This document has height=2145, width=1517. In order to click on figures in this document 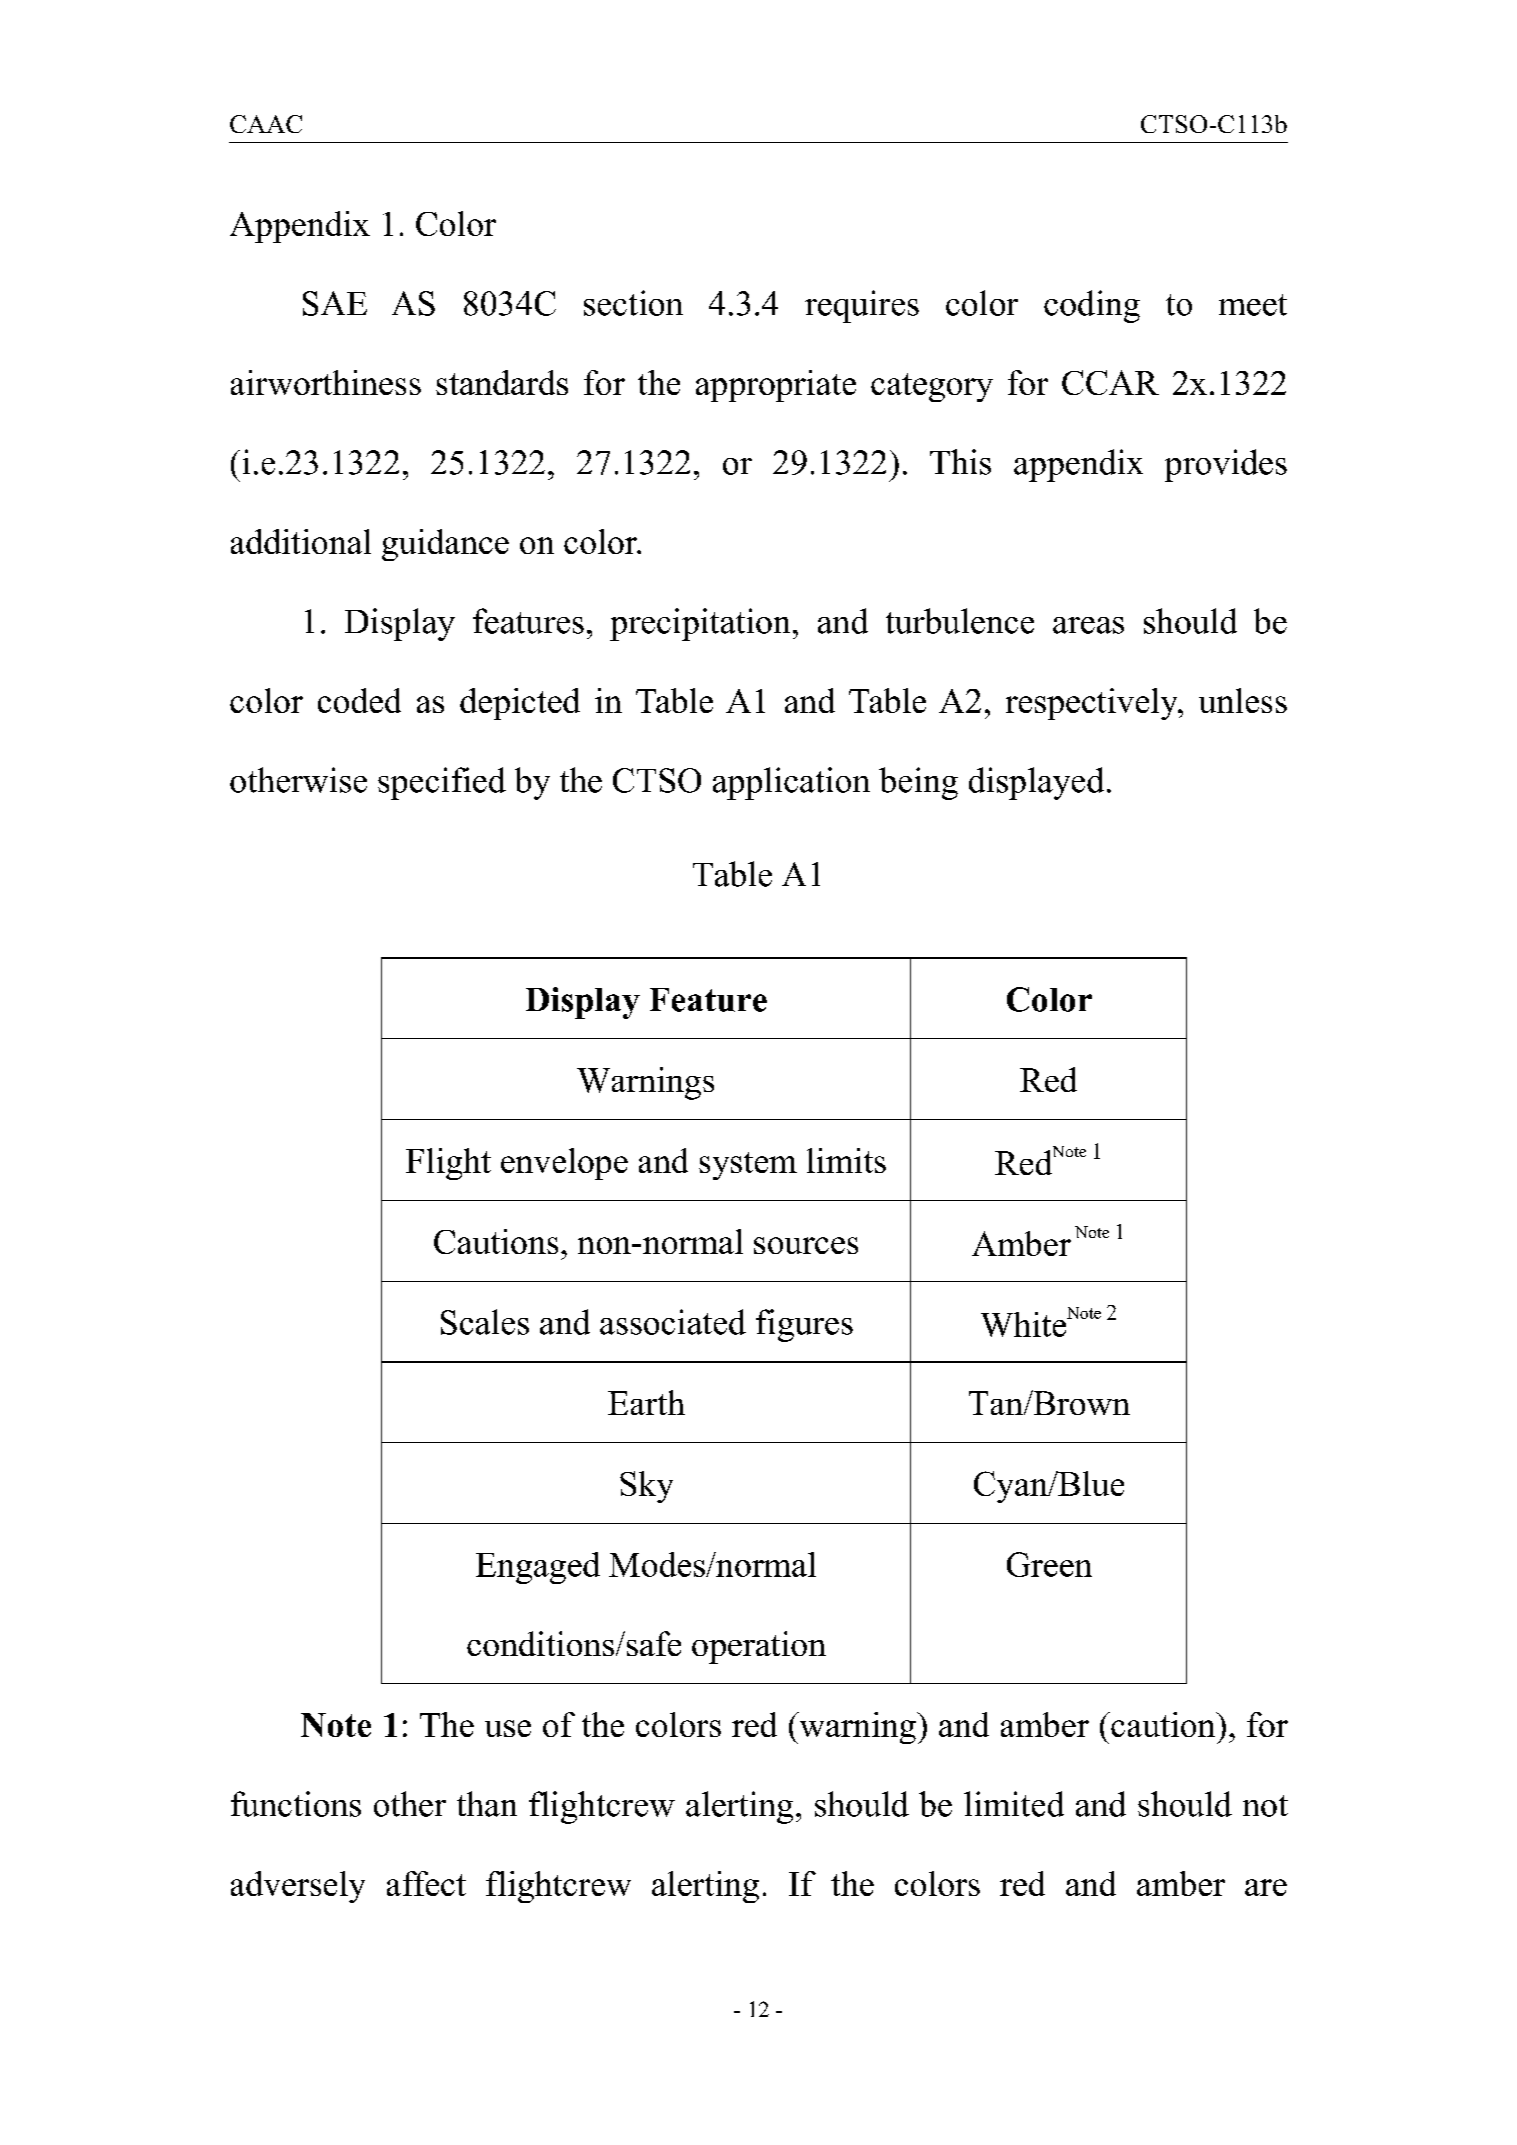, I will do `click(804, 1325)`.
